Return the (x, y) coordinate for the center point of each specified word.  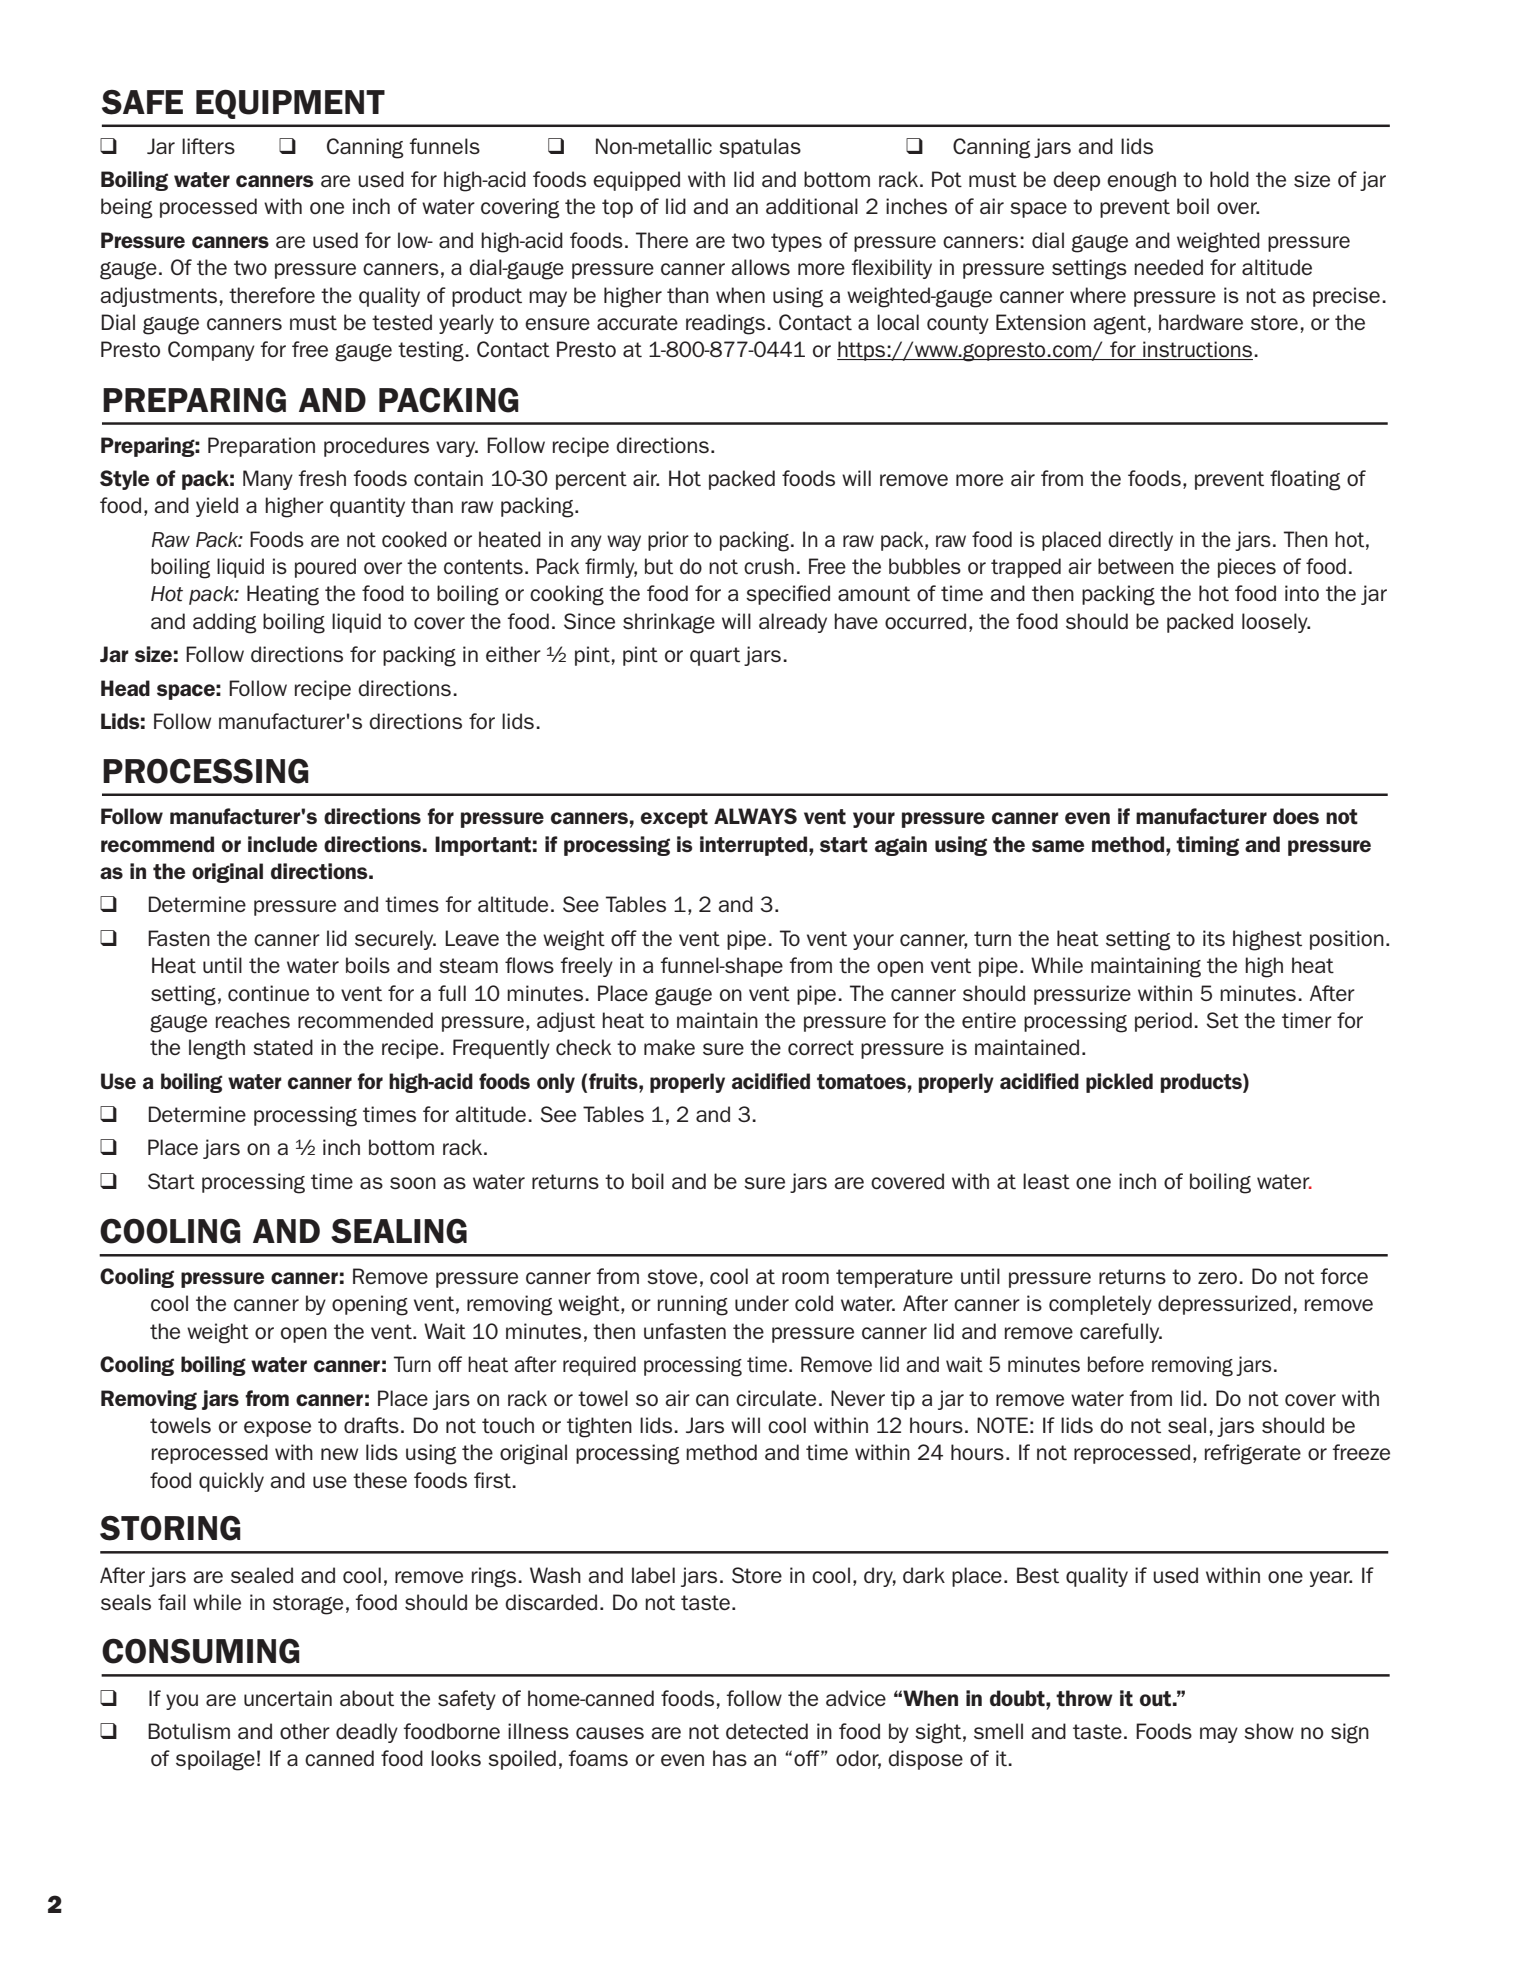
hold (1229, 179)
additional (812, 206)
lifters (208, 146)
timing (1207, 846)
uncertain (288, 1698)
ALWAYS (755, 816)
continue (268, 993)
